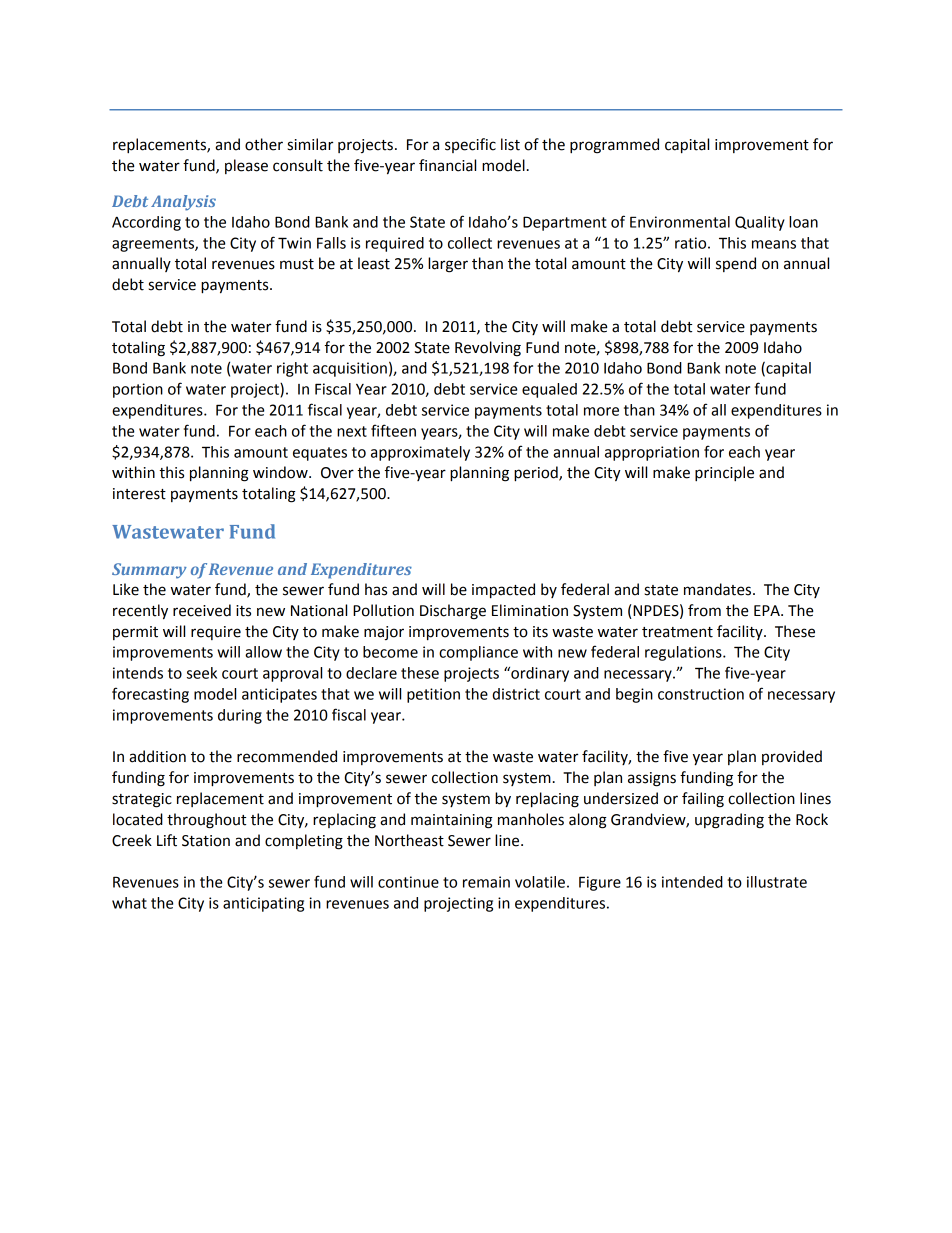  I want to click on seek, so click(202, 673).
